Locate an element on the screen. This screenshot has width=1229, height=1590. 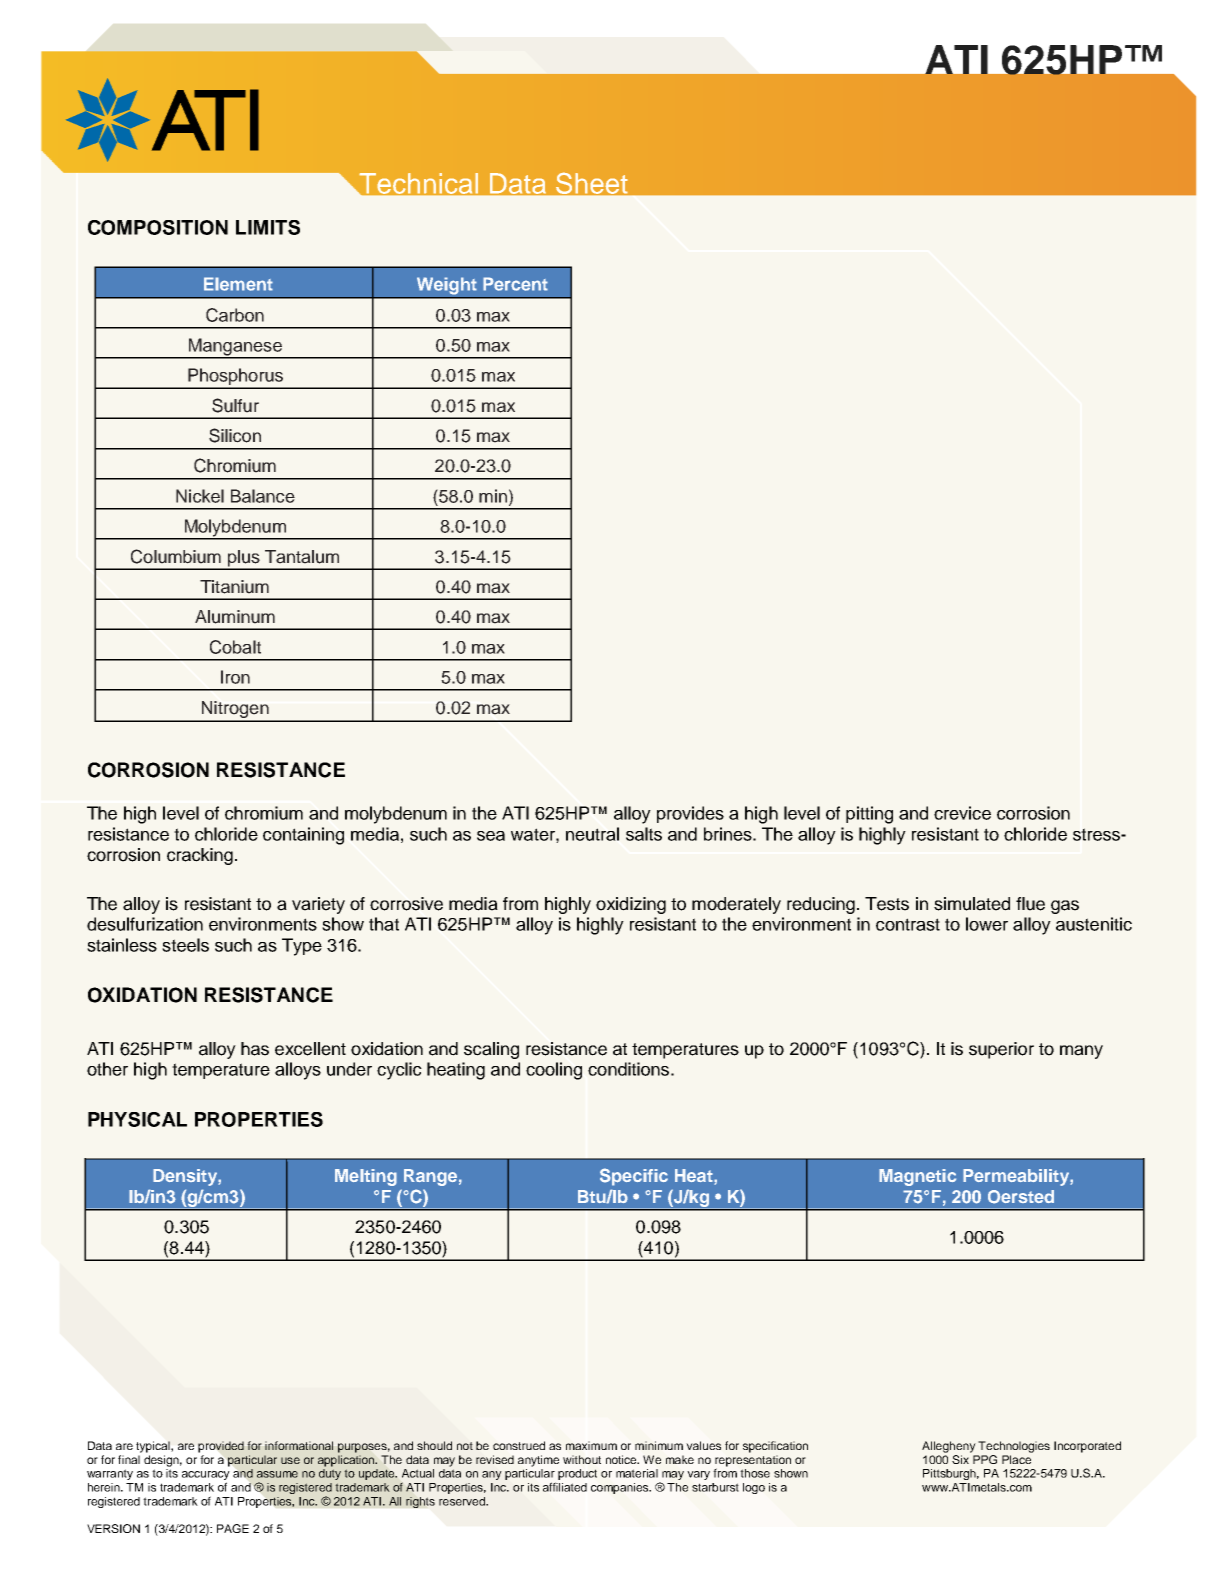
crevice is located at coordinates (962, 813).
